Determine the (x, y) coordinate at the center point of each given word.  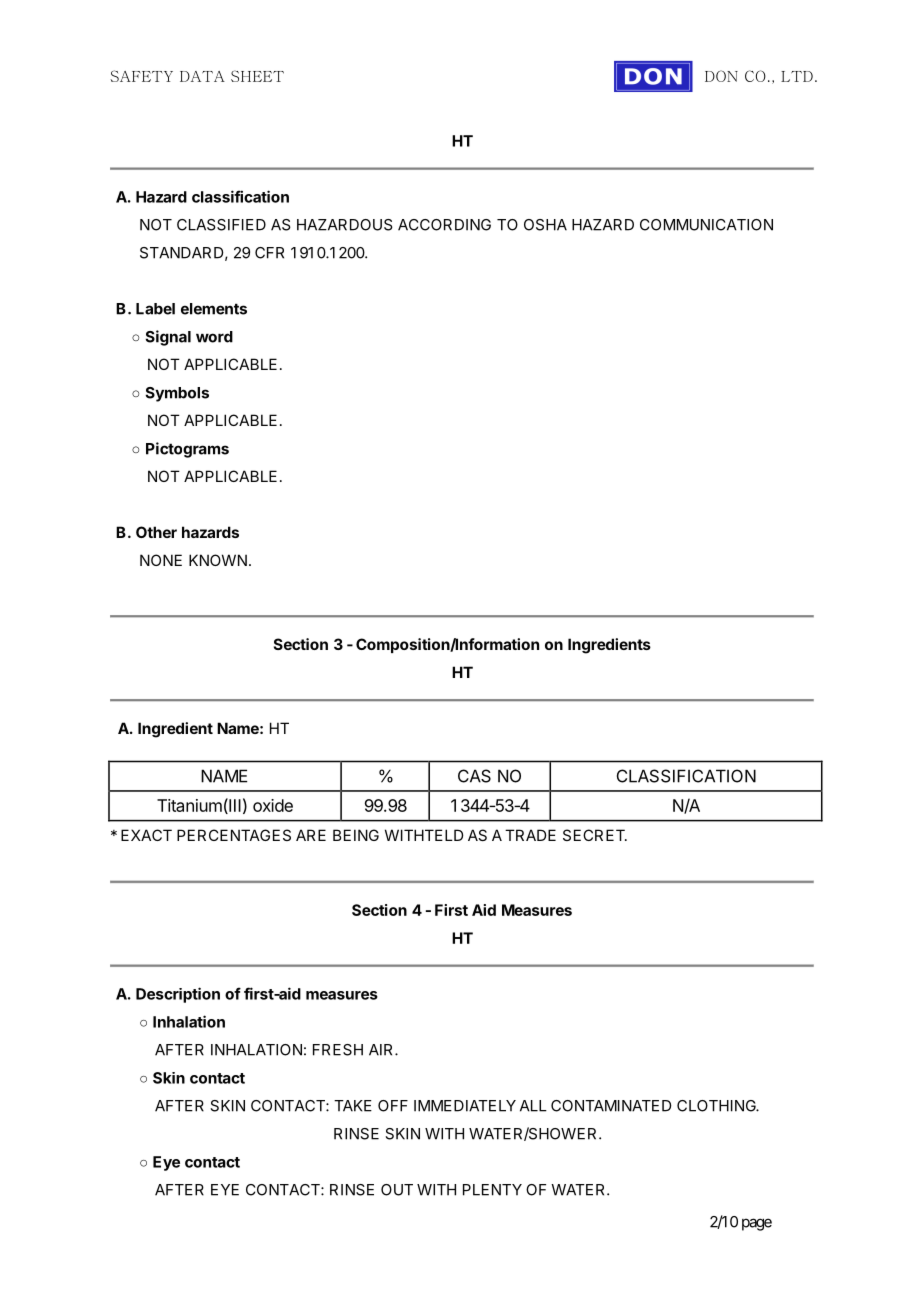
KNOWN (218, 560)
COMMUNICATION (706, 225)
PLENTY (492, 1190)
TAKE (353, 1106)
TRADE (530, 835)
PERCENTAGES (234, 835)
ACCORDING (444, 225)
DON (721, 76)
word (214, 337)
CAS (474, 776)
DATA (202, 76)
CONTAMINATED (611, 1106)
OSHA (545, 225)
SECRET (595, 835)
